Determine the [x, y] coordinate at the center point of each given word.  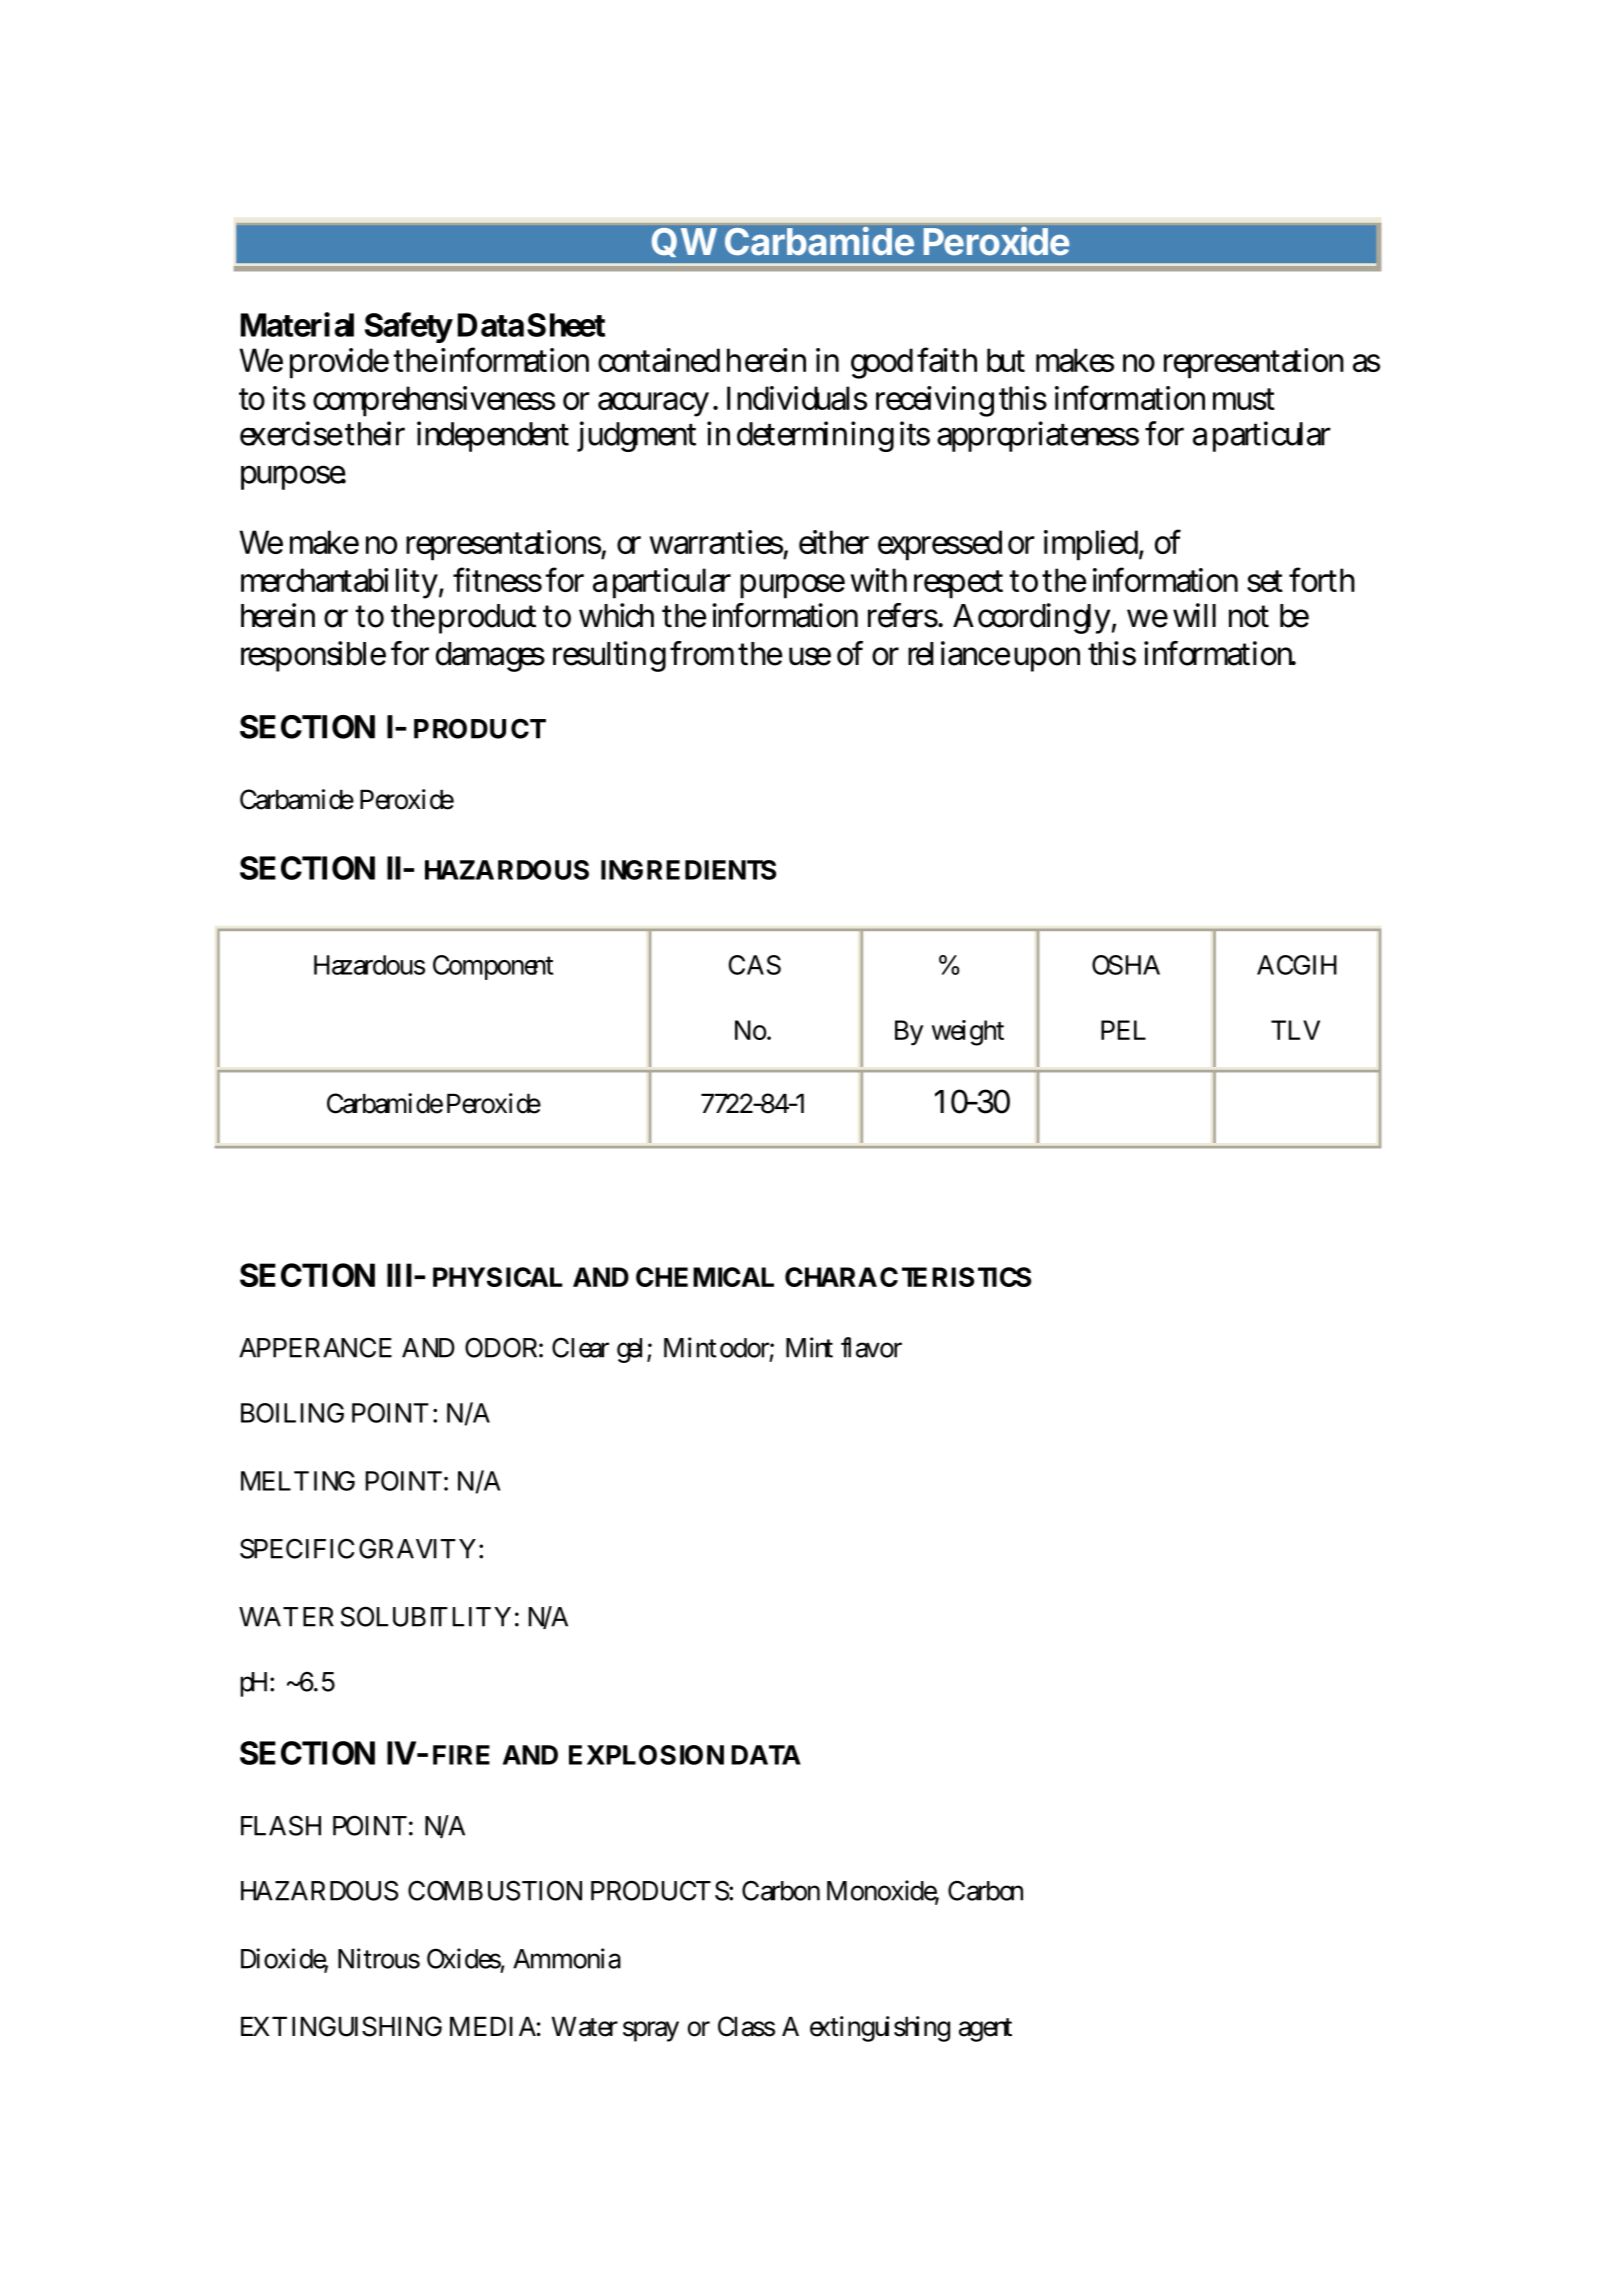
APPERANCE [315, 1347]
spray [651, 2032]
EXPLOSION [646, 1755]
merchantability [339, 583]
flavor [871, 1347]
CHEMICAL [705, 1277]
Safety [408, 327]
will [1194, 615]
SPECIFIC [297, 1548]
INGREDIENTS [688, 870]
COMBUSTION [495, 1890]
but [1006, 360]
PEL [1123, 1030]
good [882, 363]
